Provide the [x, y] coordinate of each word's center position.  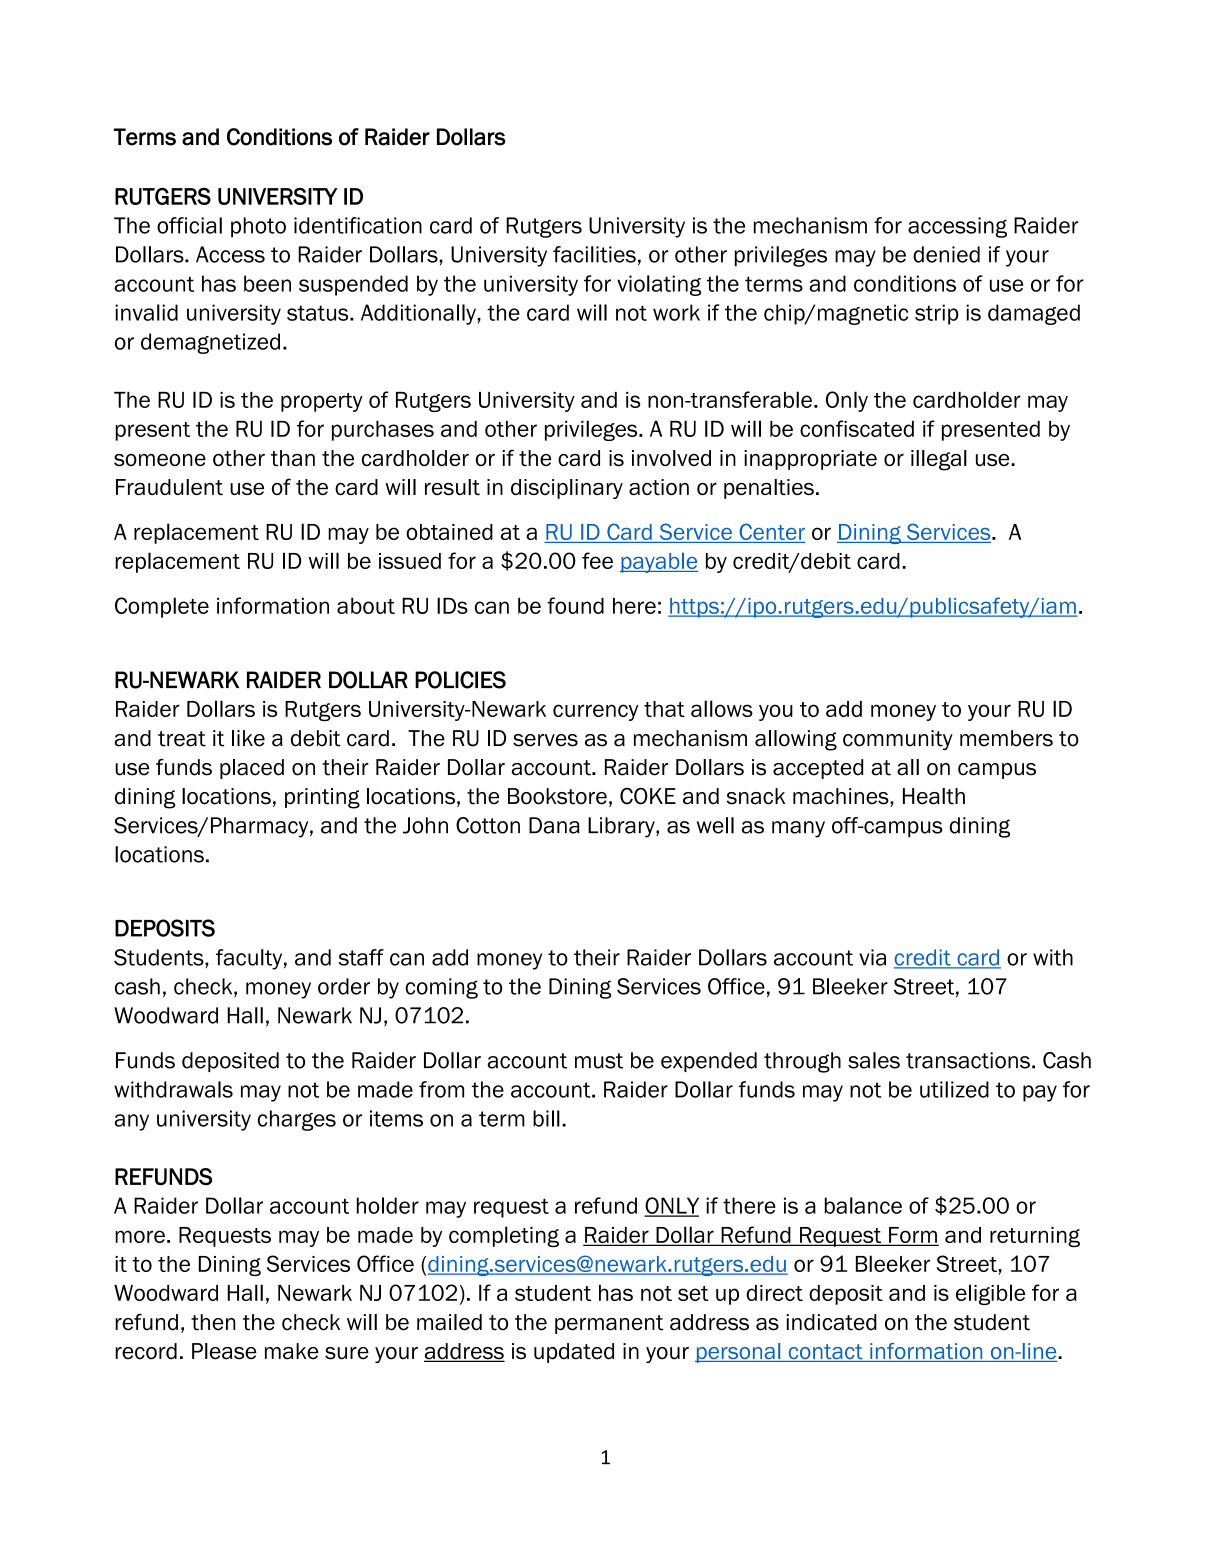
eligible [990, 1294]
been [267, 283]
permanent [609, 1324]
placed [252, 769]
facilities [594, 254]
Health [934, 796]
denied [946, 254]
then [213, 1322]
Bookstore [557, 796]
